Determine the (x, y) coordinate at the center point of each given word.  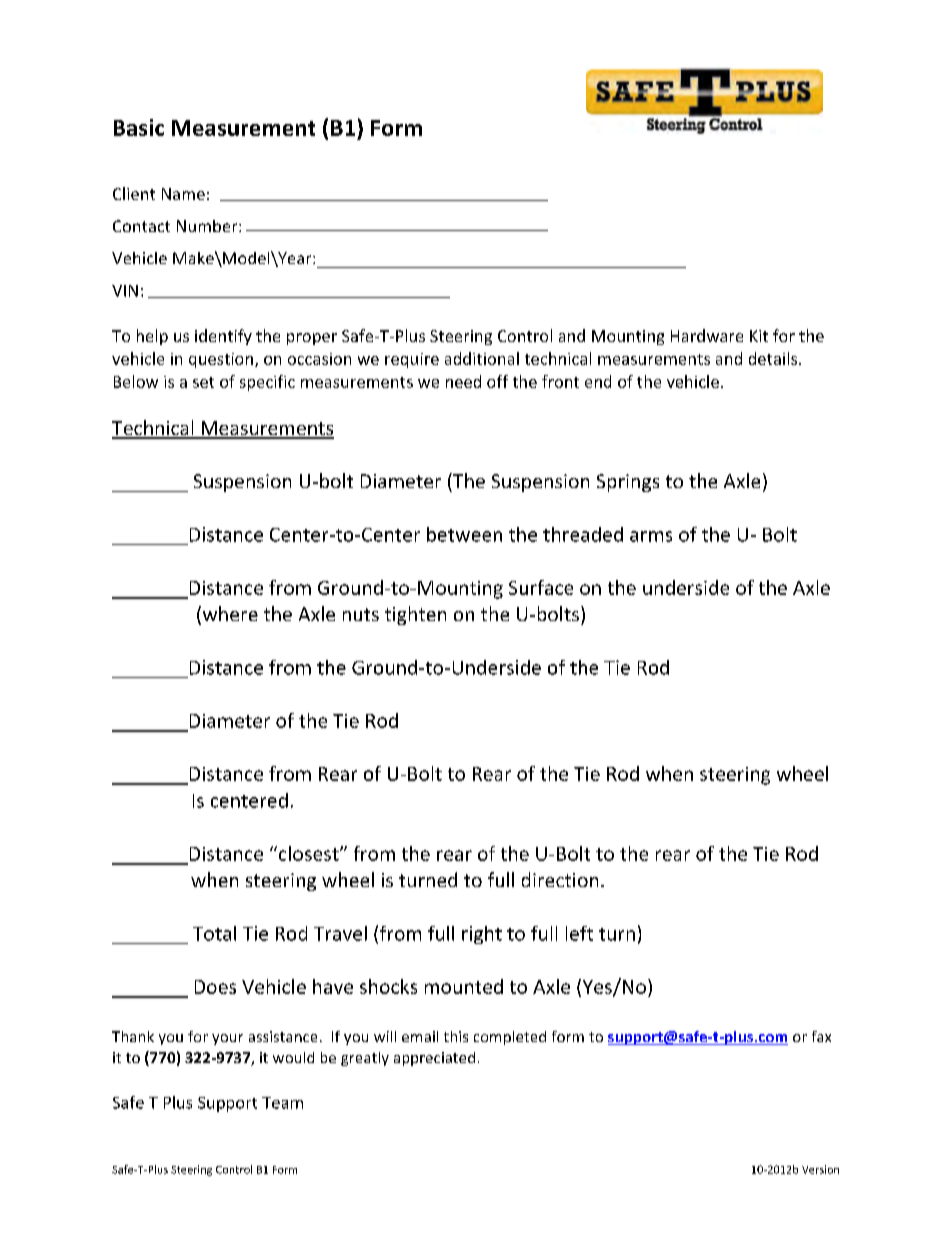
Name (183, 194)
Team (282, 1103)
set (203, 382)
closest (308, 853)
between (464, 534)
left (579, 933)
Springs (628, 483)
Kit (759, 336)
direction (560, 879)
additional (482, 358)
